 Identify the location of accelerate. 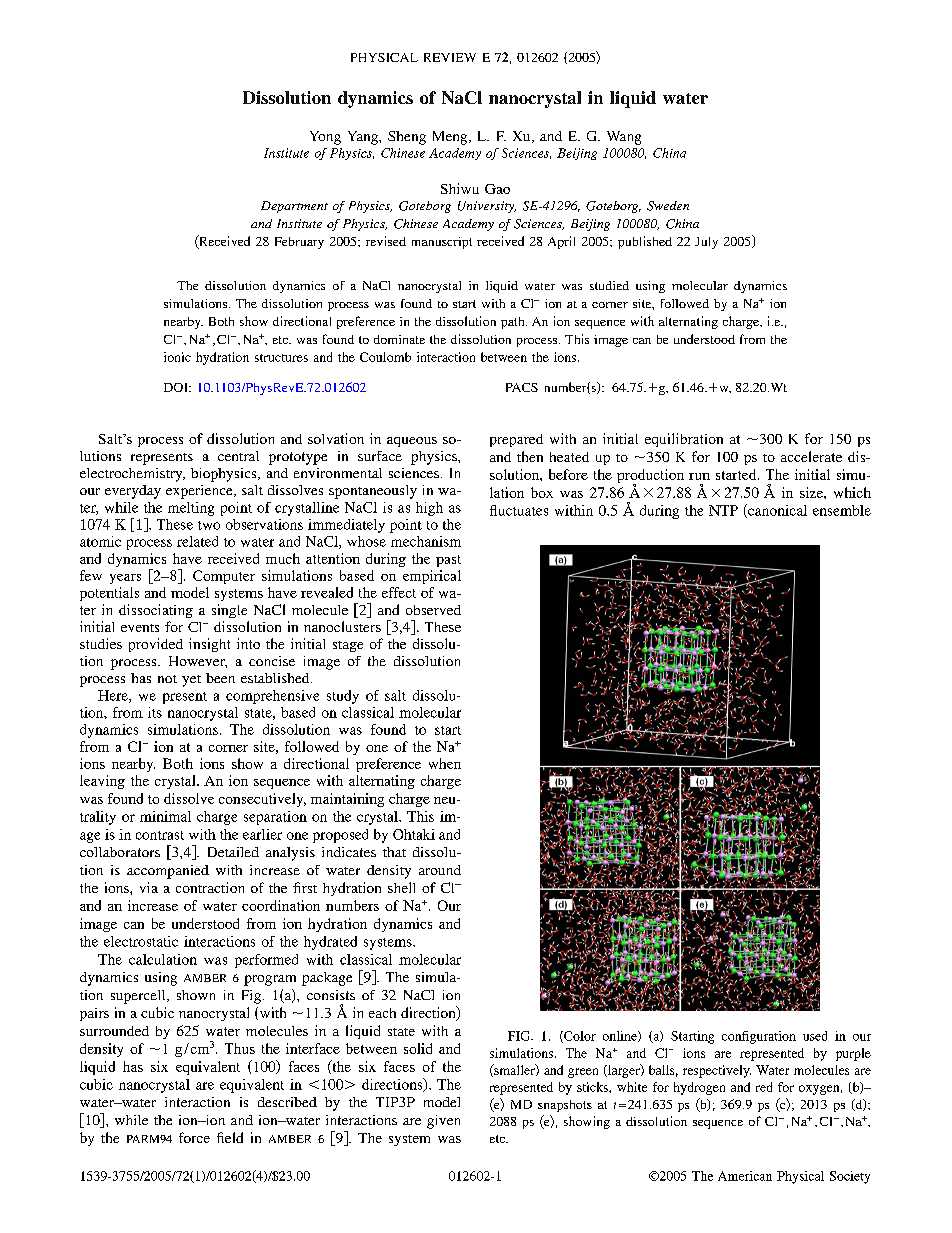
(811, 456).
